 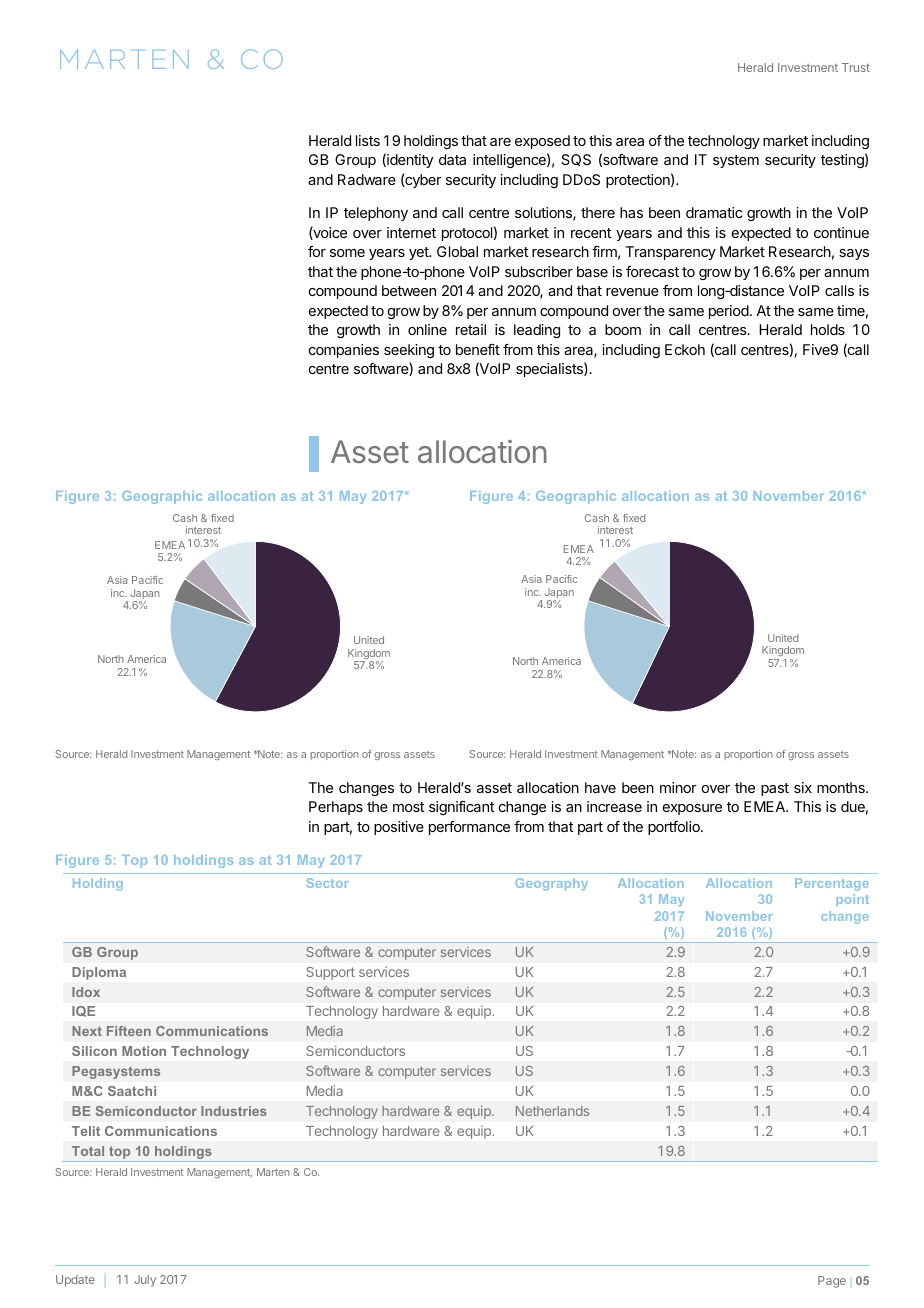 What do you see at coordinates (452, 159) in the screenshot?
I see `data` at bounding box center [452, 159].
